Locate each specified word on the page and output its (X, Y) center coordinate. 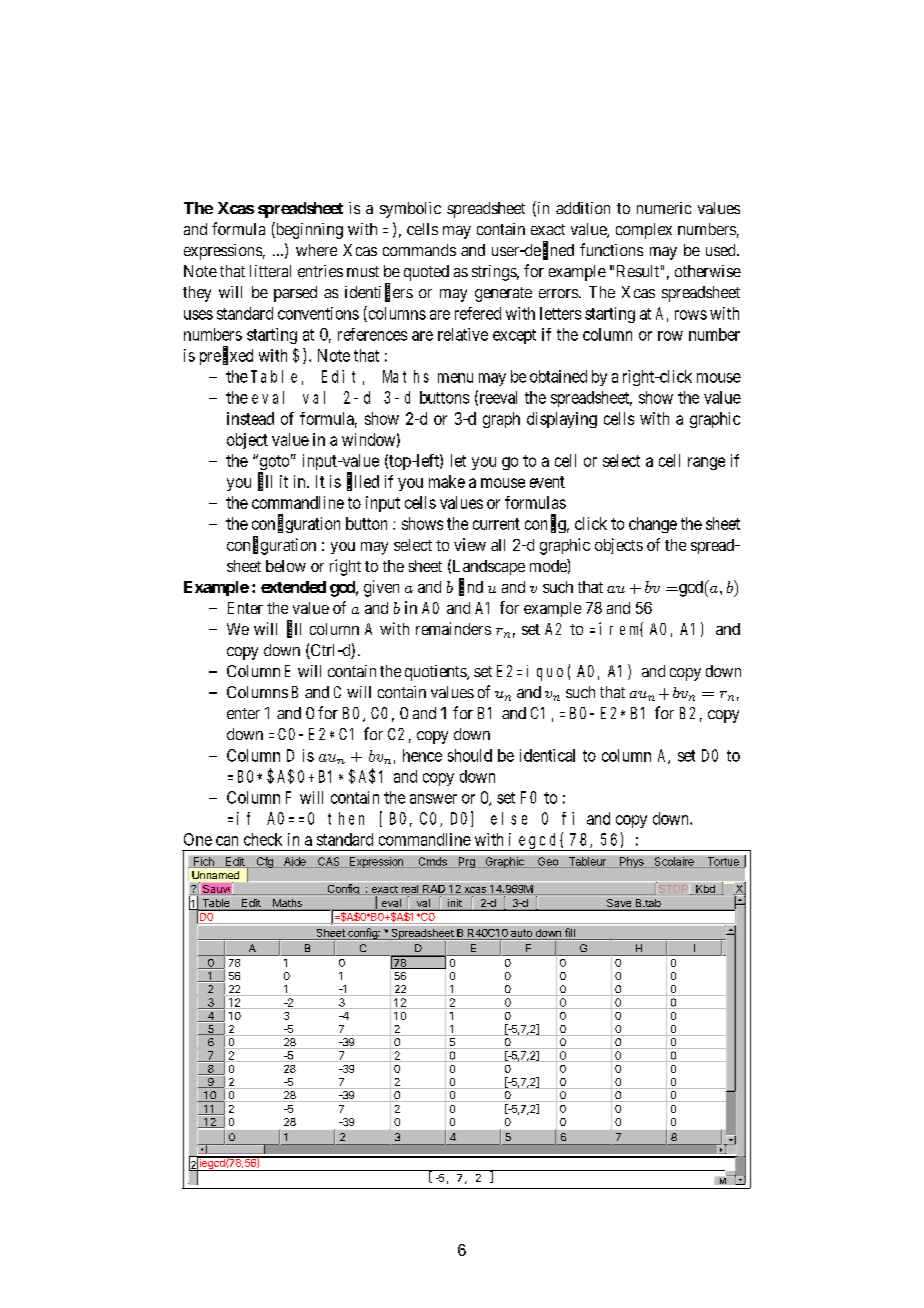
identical (547, 755)
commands (419, 250)
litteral (270, 271)
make (447, 481)
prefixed (226, 356)
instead (250, 418)
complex (644, 231)
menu (455, 378)
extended (293, 587)
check (263, 839)
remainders (453, 628)
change (653, 525)
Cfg (264, 862)
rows (691, 315)
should (470, 755)
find (471, 587)
